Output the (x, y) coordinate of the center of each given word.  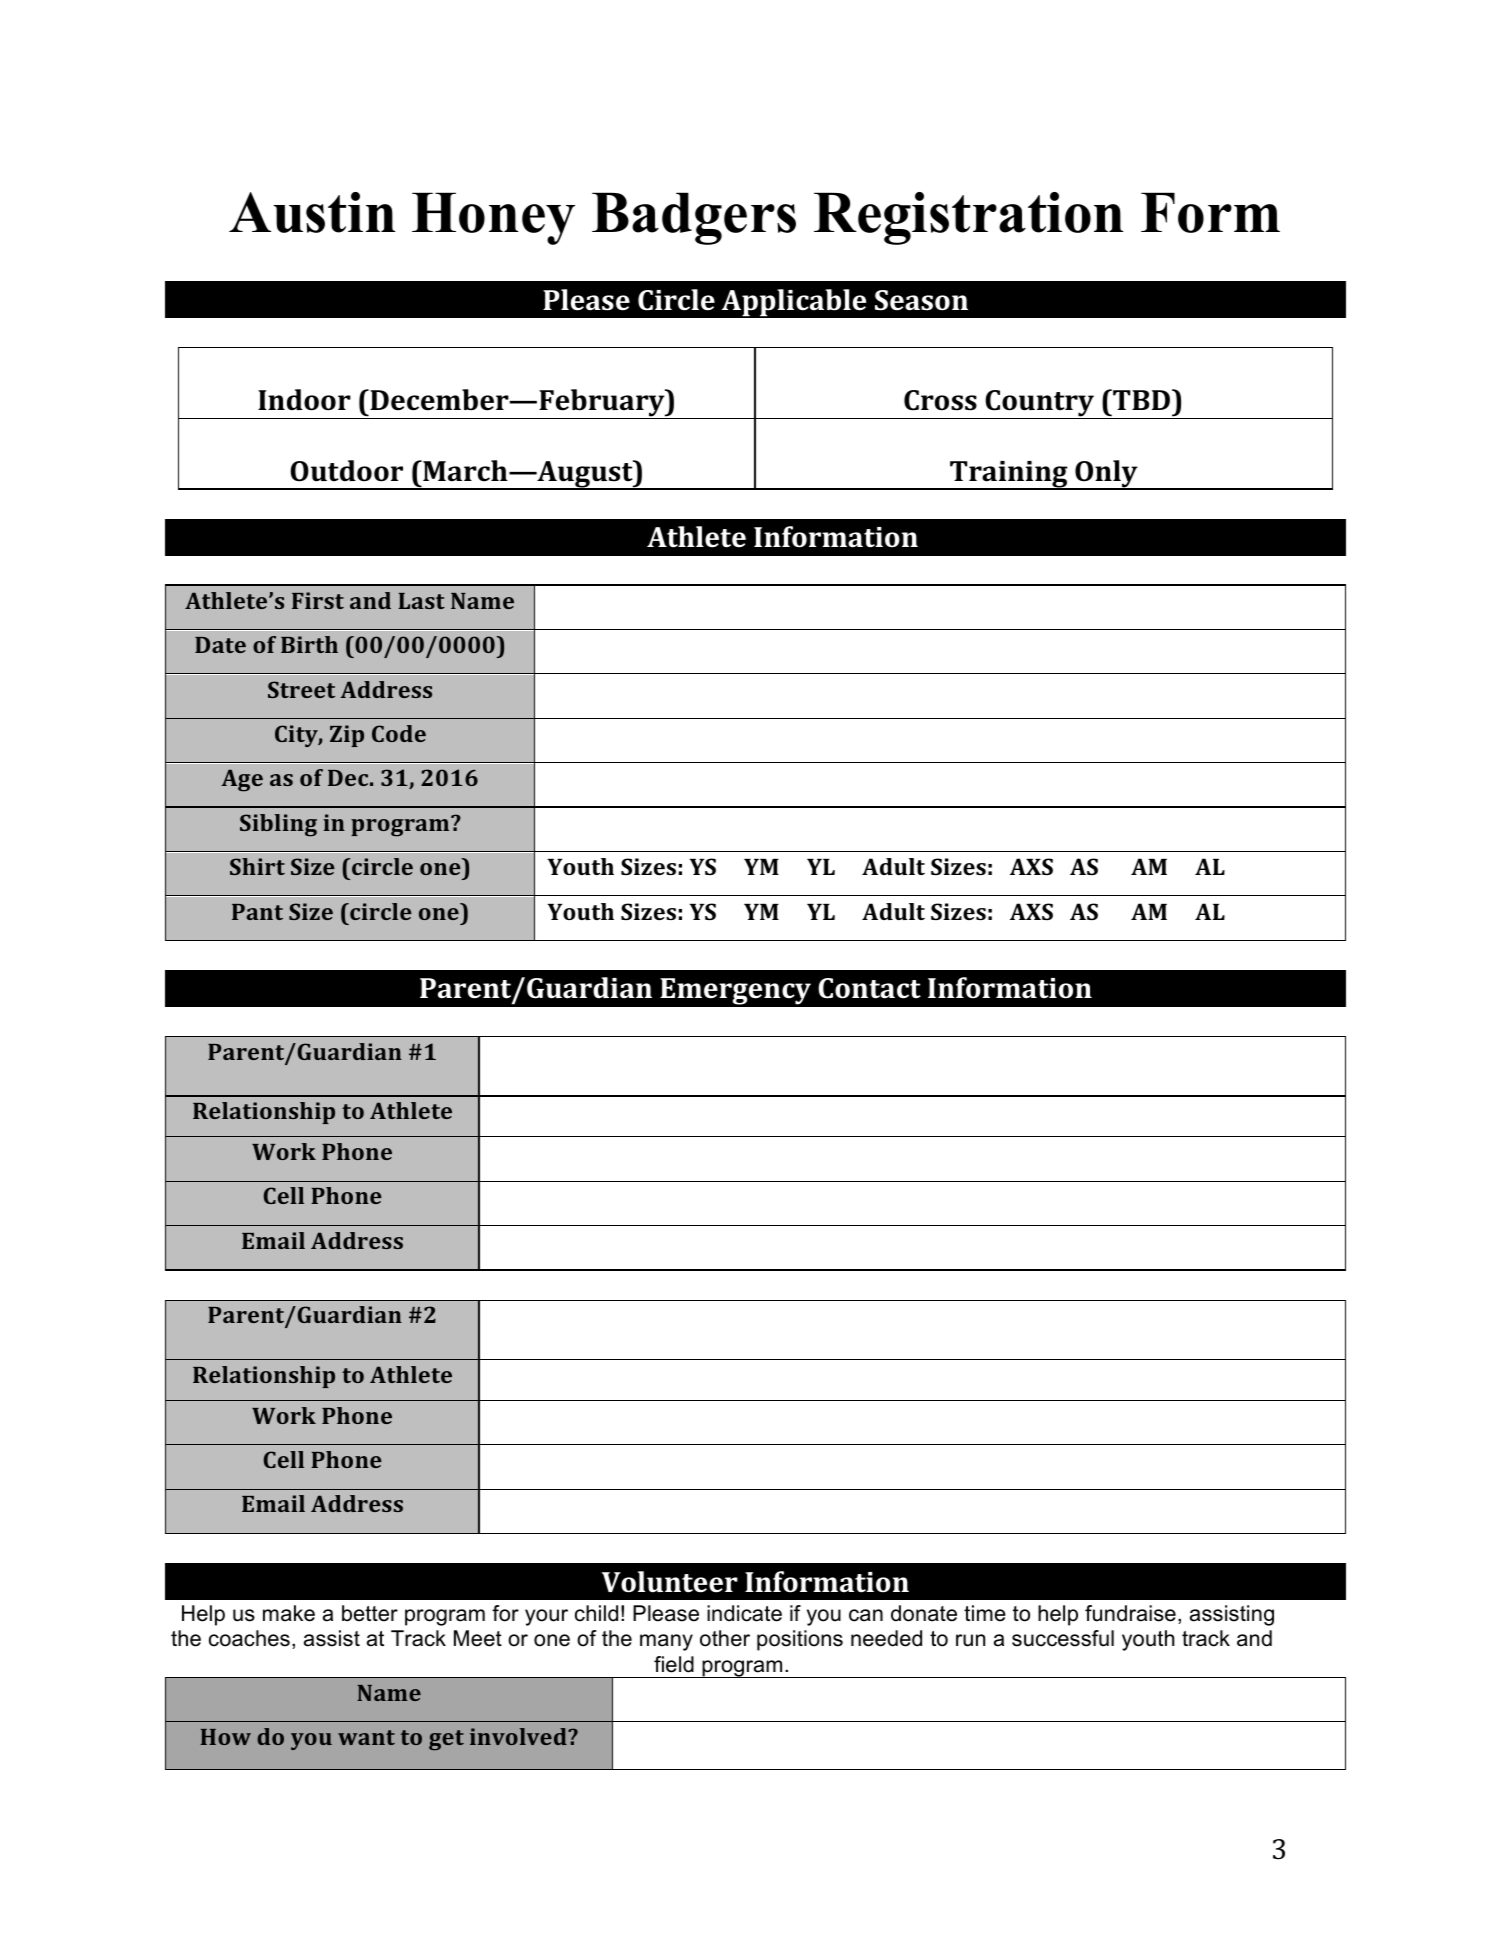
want (366, 1737)
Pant (257, 912)
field (674, 1664)
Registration (968, 218)
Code (399, 733)
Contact (869, 988)
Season (921, 300)
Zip (347, 736)
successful (1063, 1638)
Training (1009, 475)
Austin (312, 212)
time (985, 1613)
